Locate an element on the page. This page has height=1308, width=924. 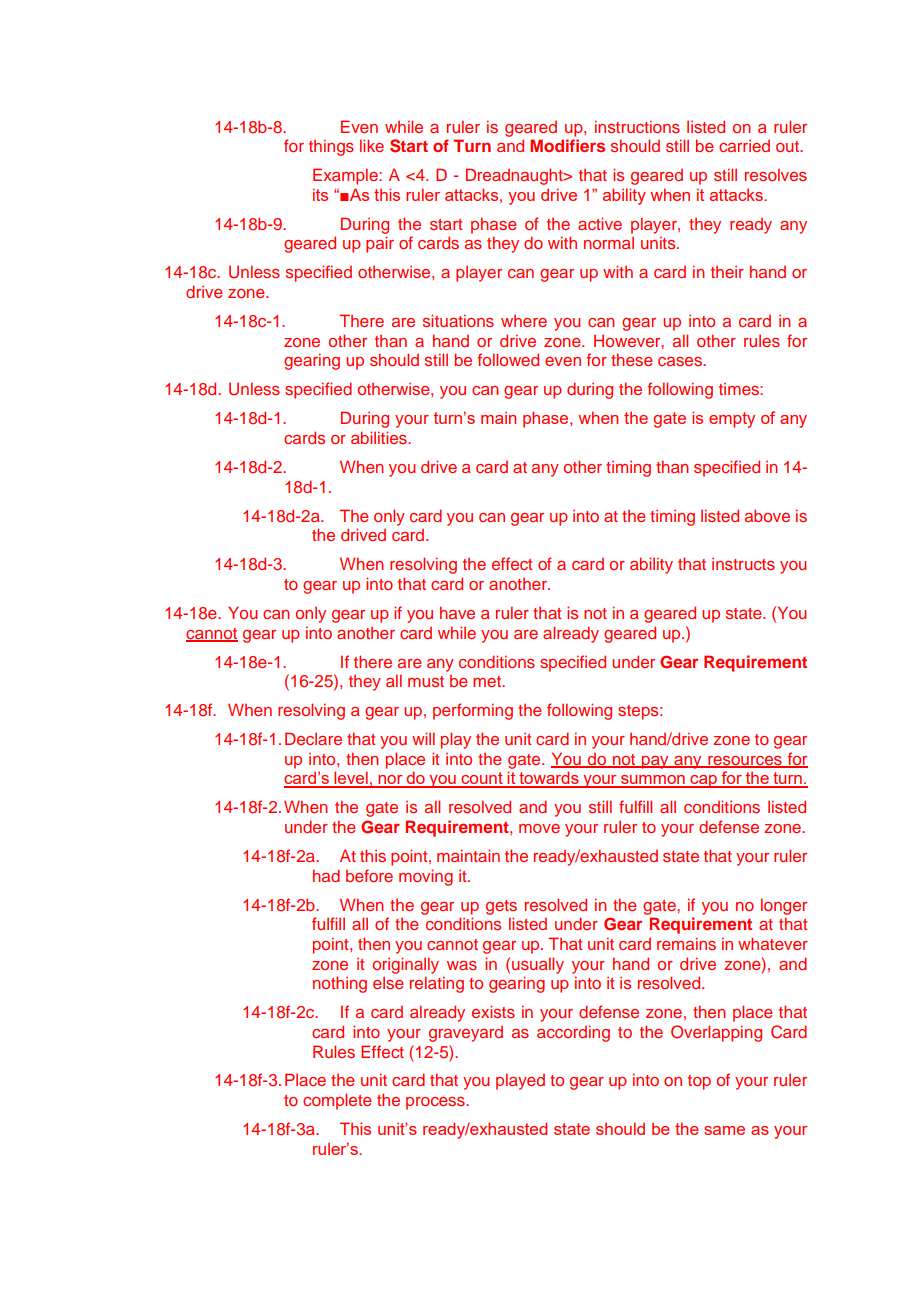
complete is located at coordinates (337, 1101).
